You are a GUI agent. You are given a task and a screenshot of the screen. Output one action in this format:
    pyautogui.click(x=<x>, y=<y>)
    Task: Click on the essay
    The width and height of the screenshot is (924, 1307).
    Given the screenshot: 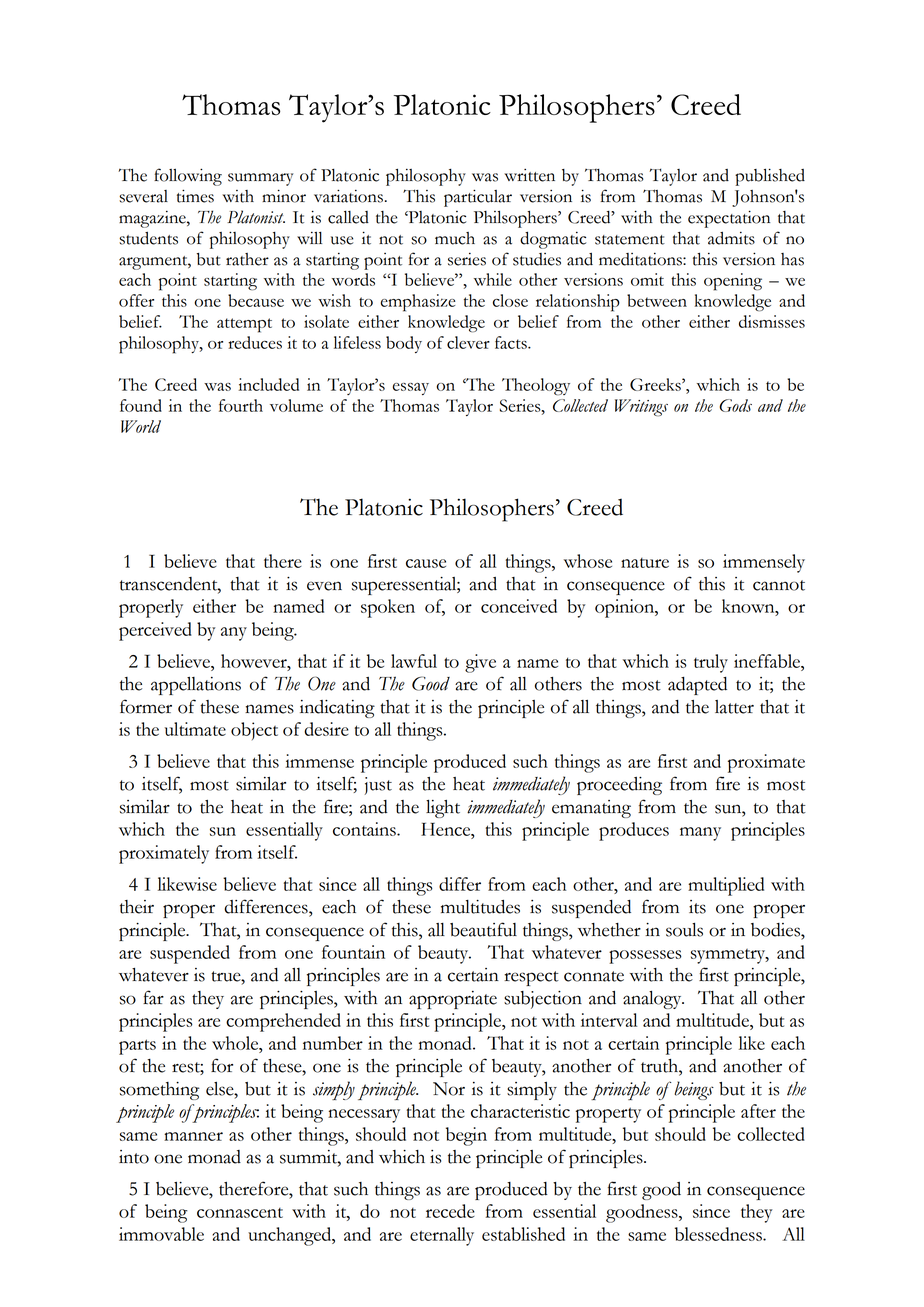 What is the action you would take?
    pyautogui.click(x=411, y=389)
